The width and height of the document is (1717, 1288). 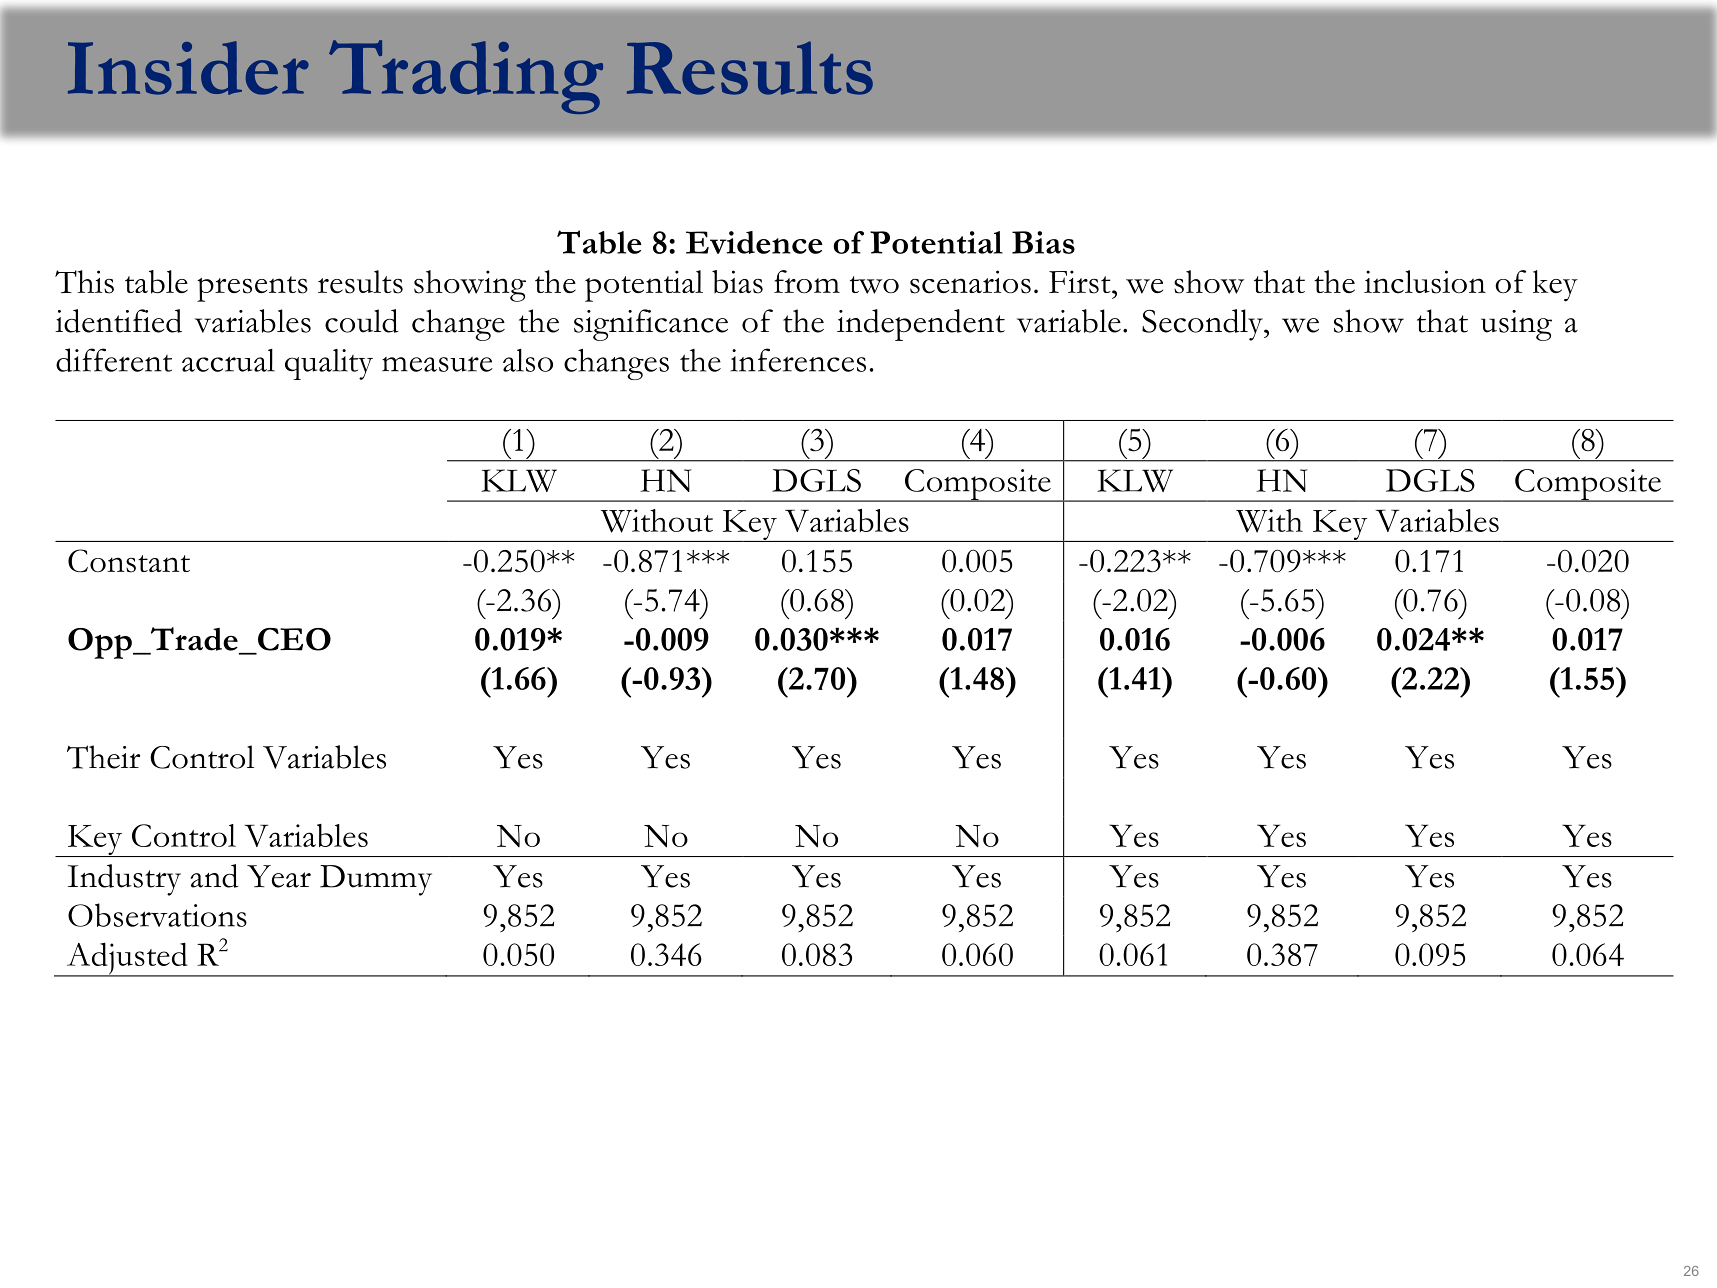 What do you see at coordinates (466, 77) in the document?
I see `Trading` at bounding box center [466, 77].
